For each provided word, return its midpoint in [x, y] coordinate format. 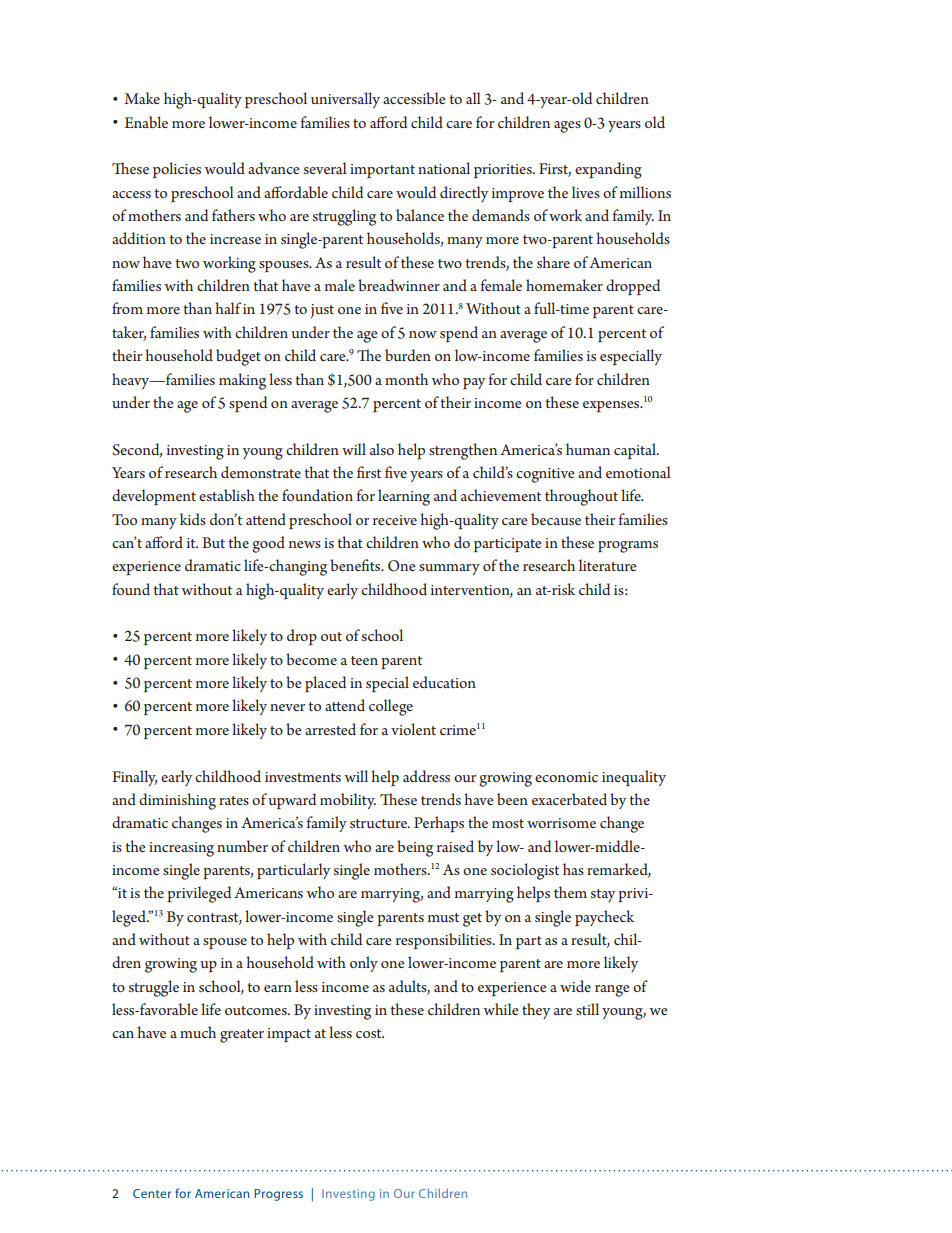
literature [608, 565]
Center [152, 1193]
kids [193, 519]
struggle [154, 988]
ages [567, 127]
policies [177, 170]
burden [408, 355]
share [553, 262]
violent [413, 729]
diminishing [177, 801]
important [382, 171]
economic [566, 777]
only [364, 964]
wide [575, 986]
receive [395, 520]
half [228, 308]
